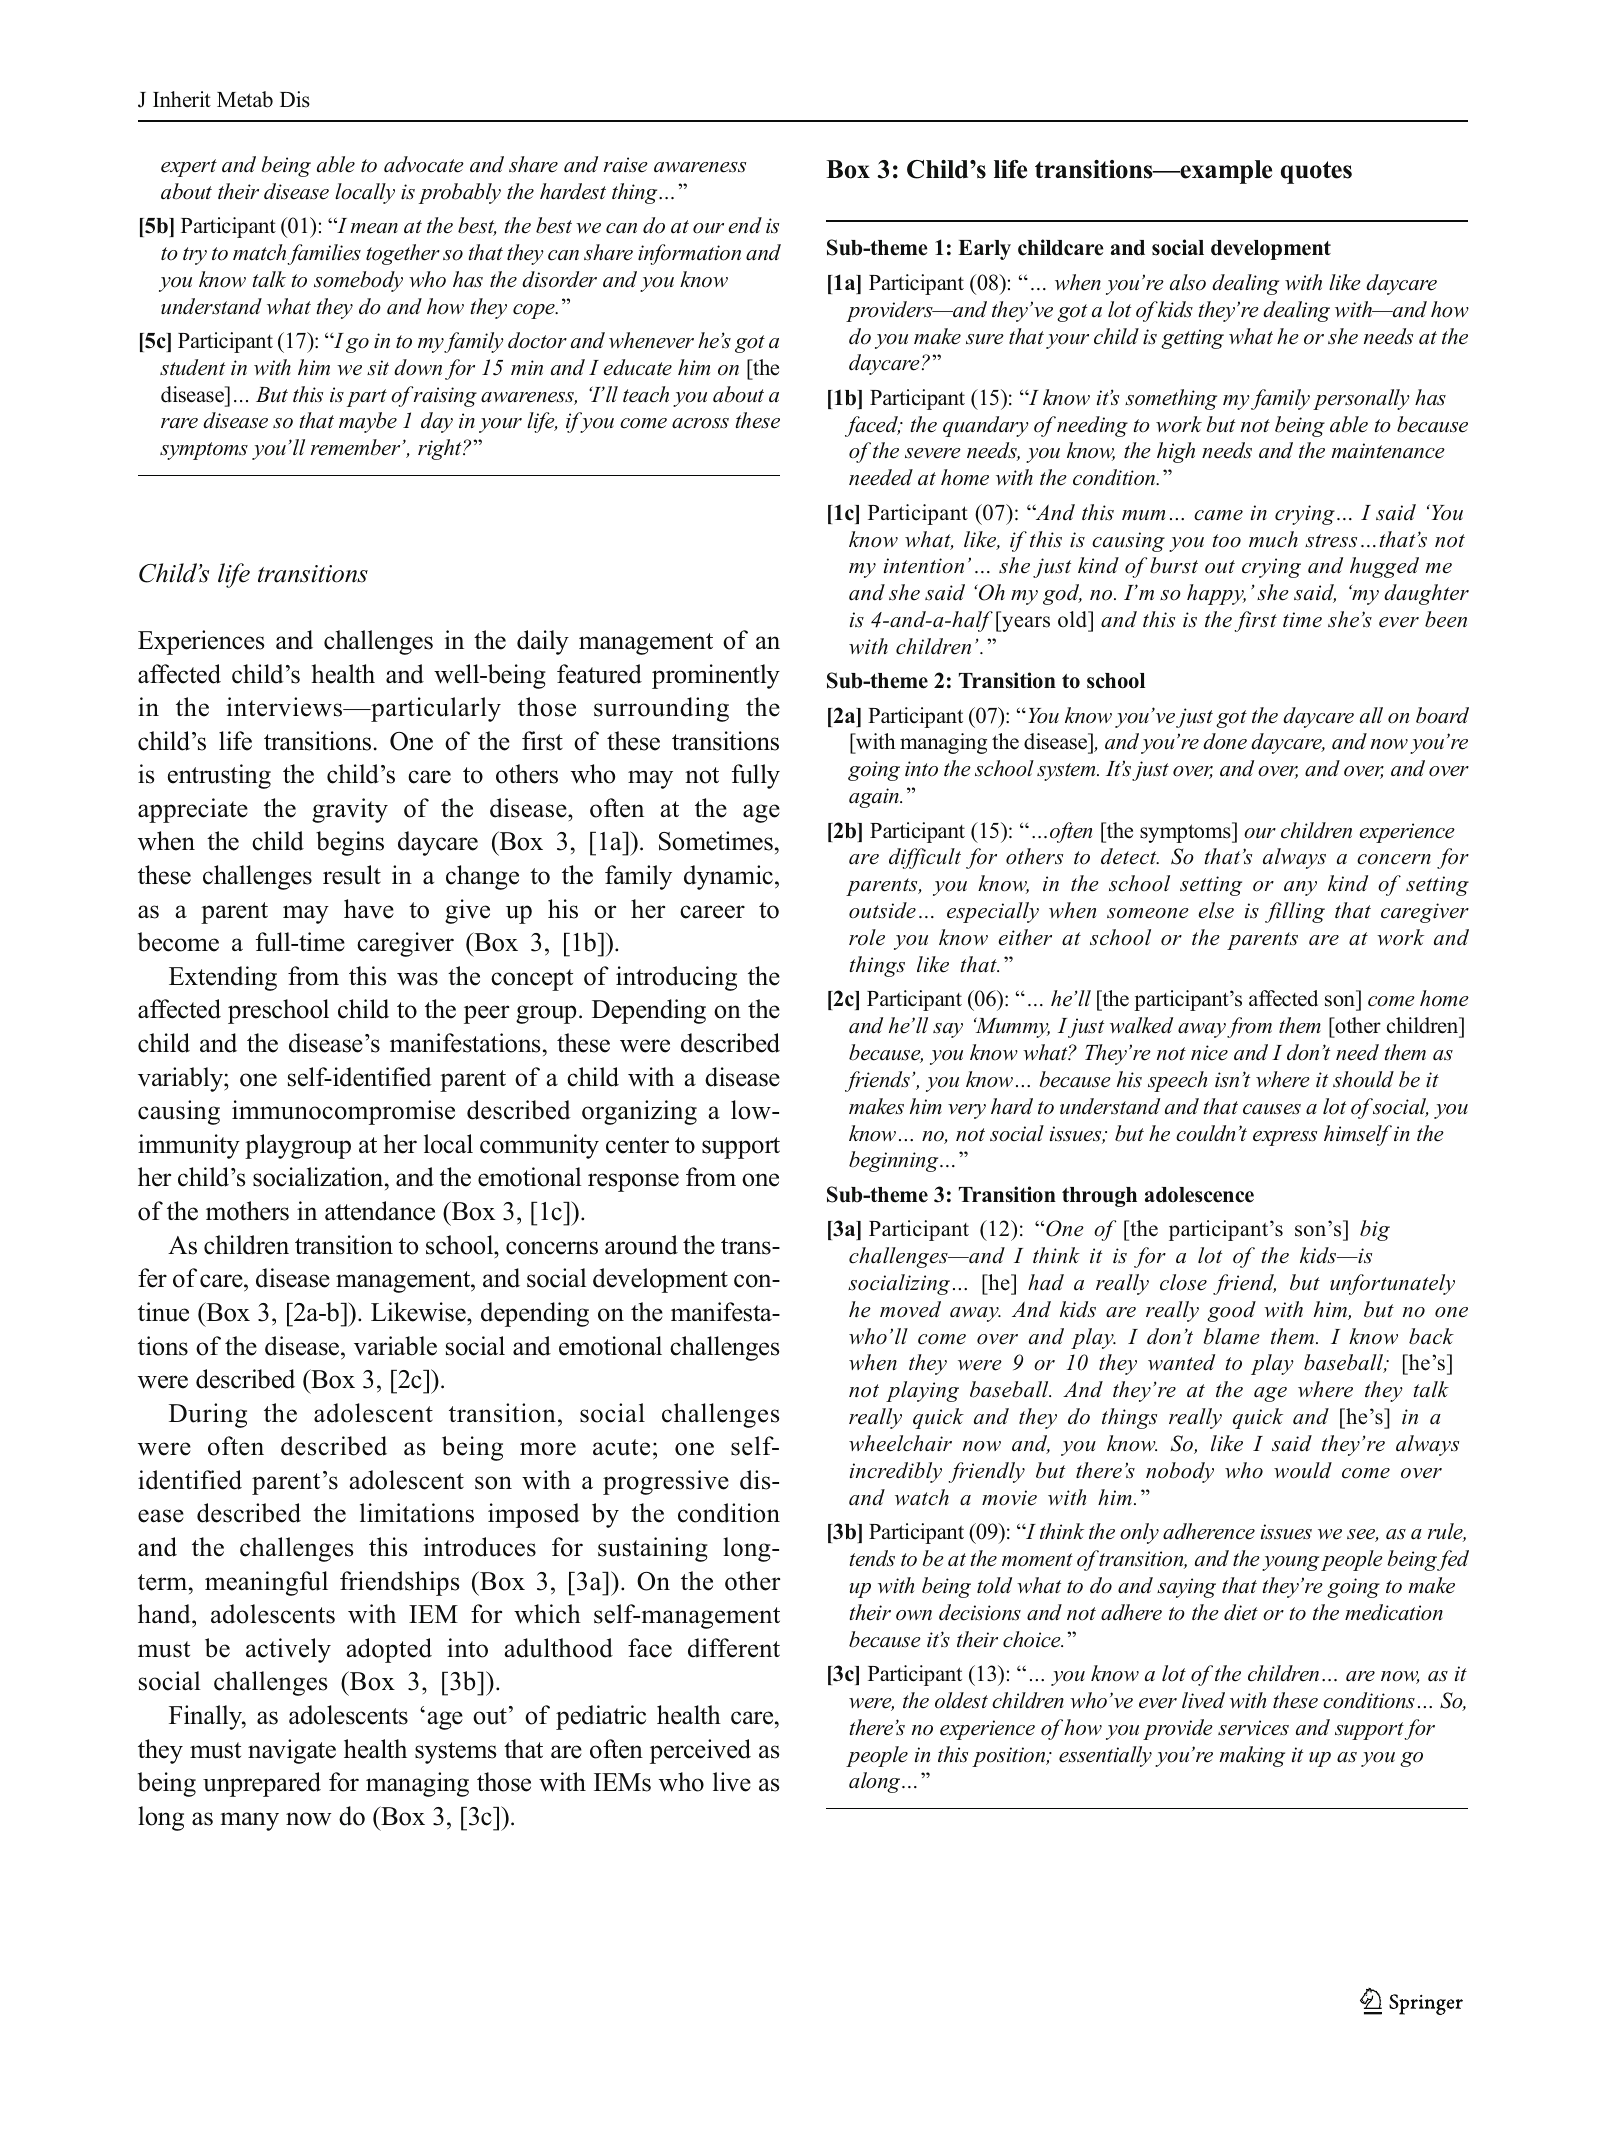 The width and height of the screenshot is (1606, 2134). I want to click on express, so click(1285, 1138).
